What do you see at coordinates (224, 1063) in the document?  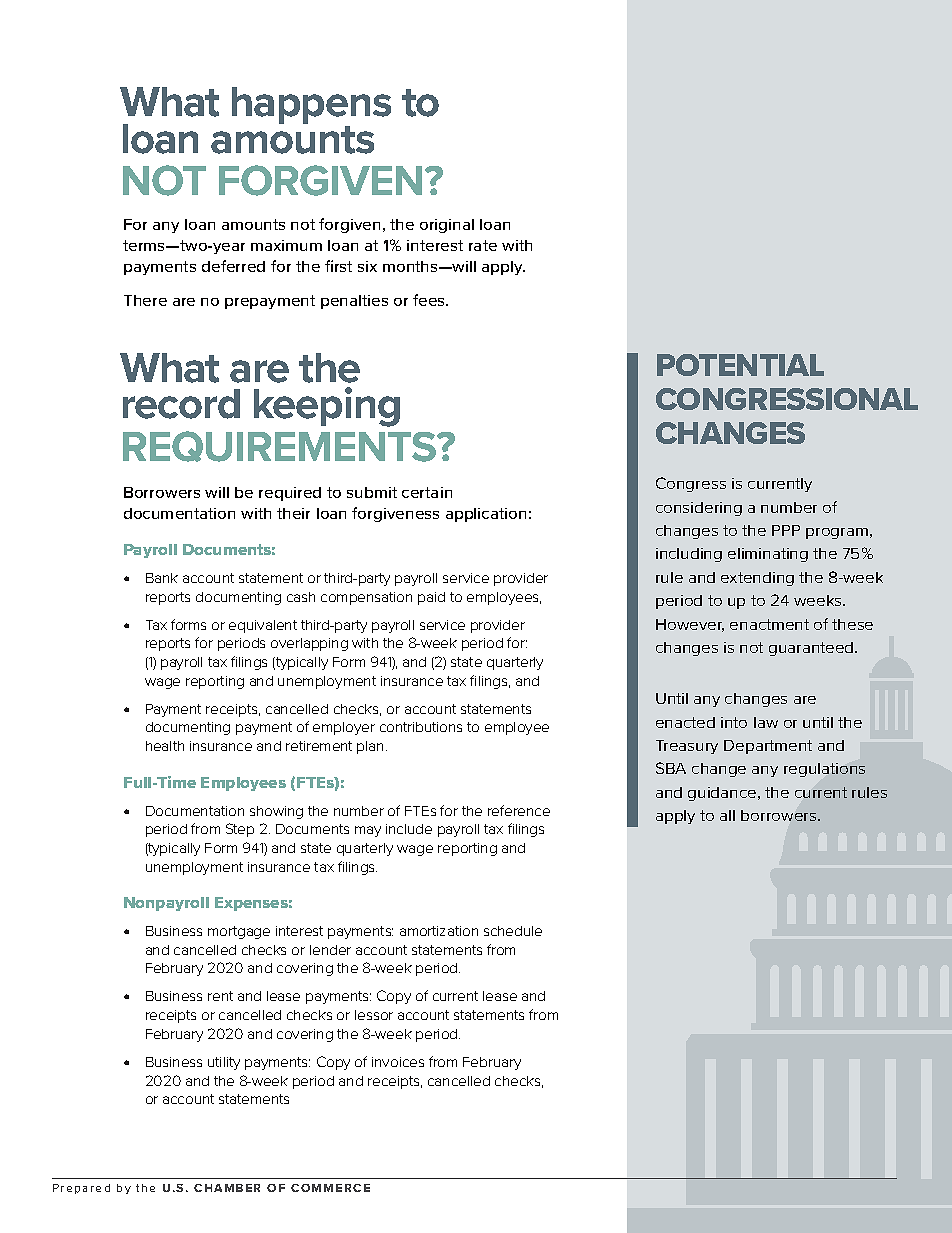 I see `utility` at bounding box center [224, 1063].
